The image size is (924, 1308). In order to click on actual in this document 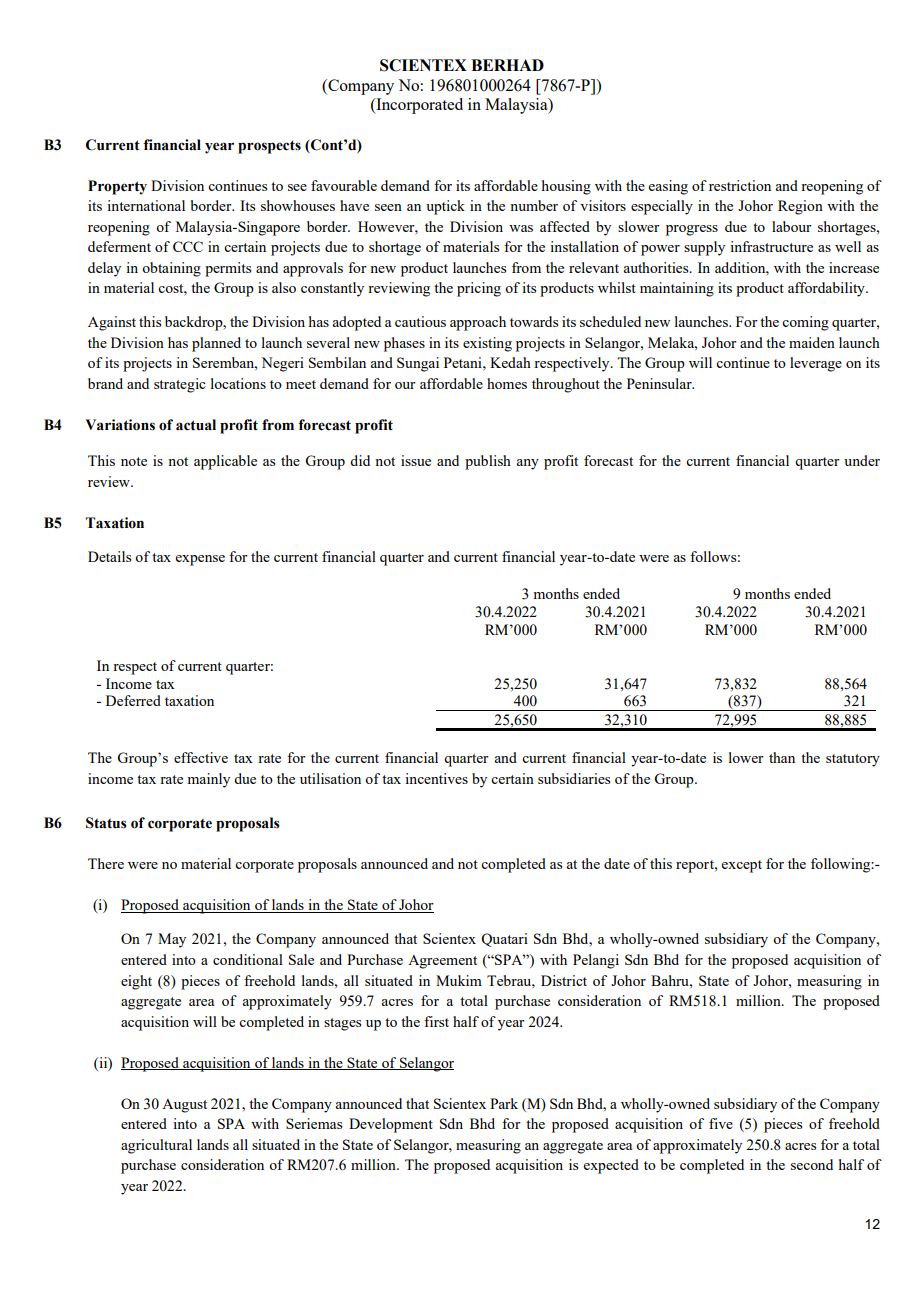, I will do `click(196, 425)`.
